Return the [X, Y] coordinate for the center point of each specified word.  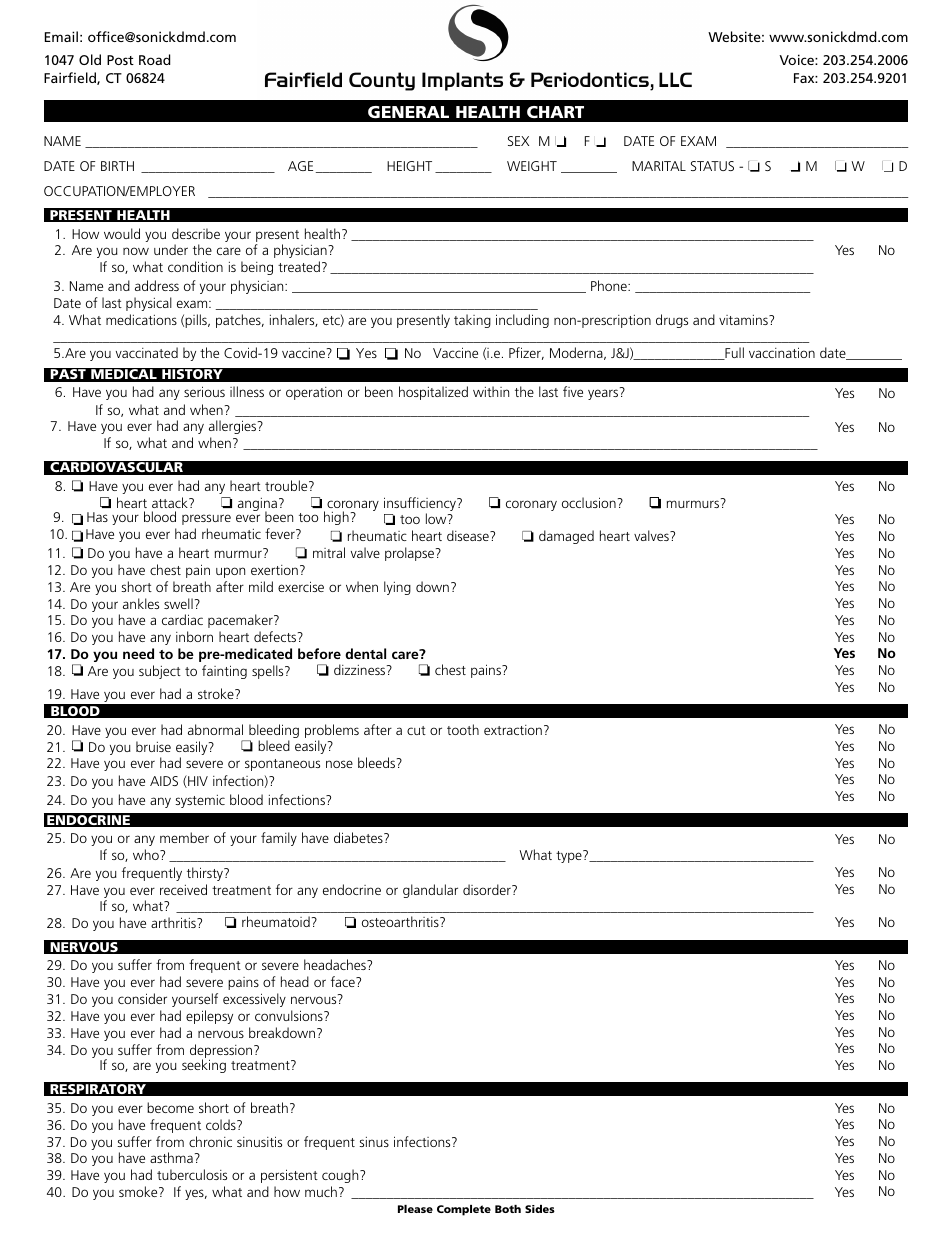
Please [415, 1209]
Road [154, 59]
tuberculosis [192, 1174]
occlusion [589, 502]
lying [397, 588]
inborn [194, 636]
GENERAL [408, 112]
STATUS [712, 166]
